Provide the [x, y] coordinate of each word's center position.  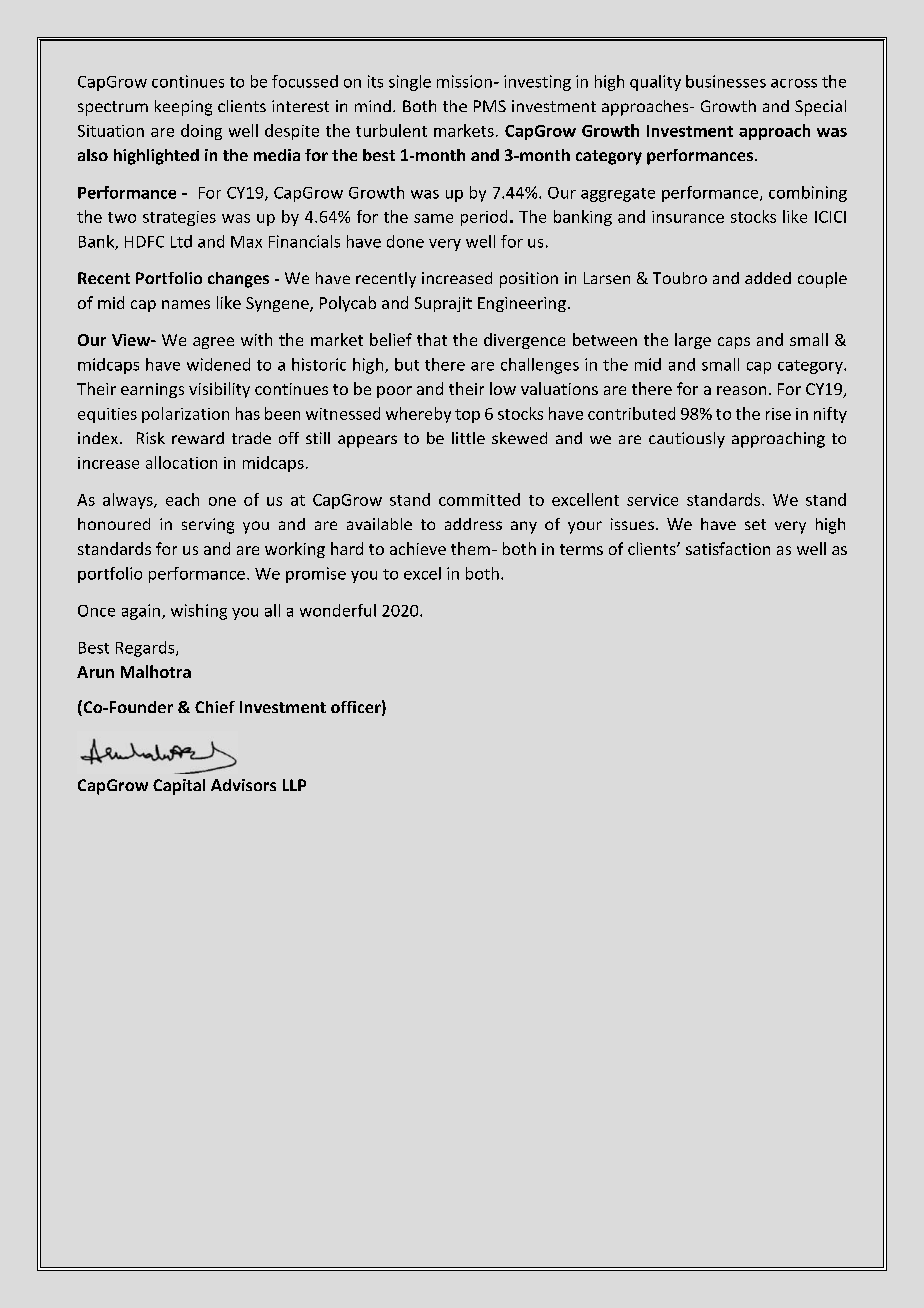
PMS [490, 106]
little [468, 438]
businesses [726, 81]
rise [778, 414]
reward [198, 438]
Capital [179, 787]
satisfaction [728, 548]
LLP [294, 785]
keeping [183, 108]
